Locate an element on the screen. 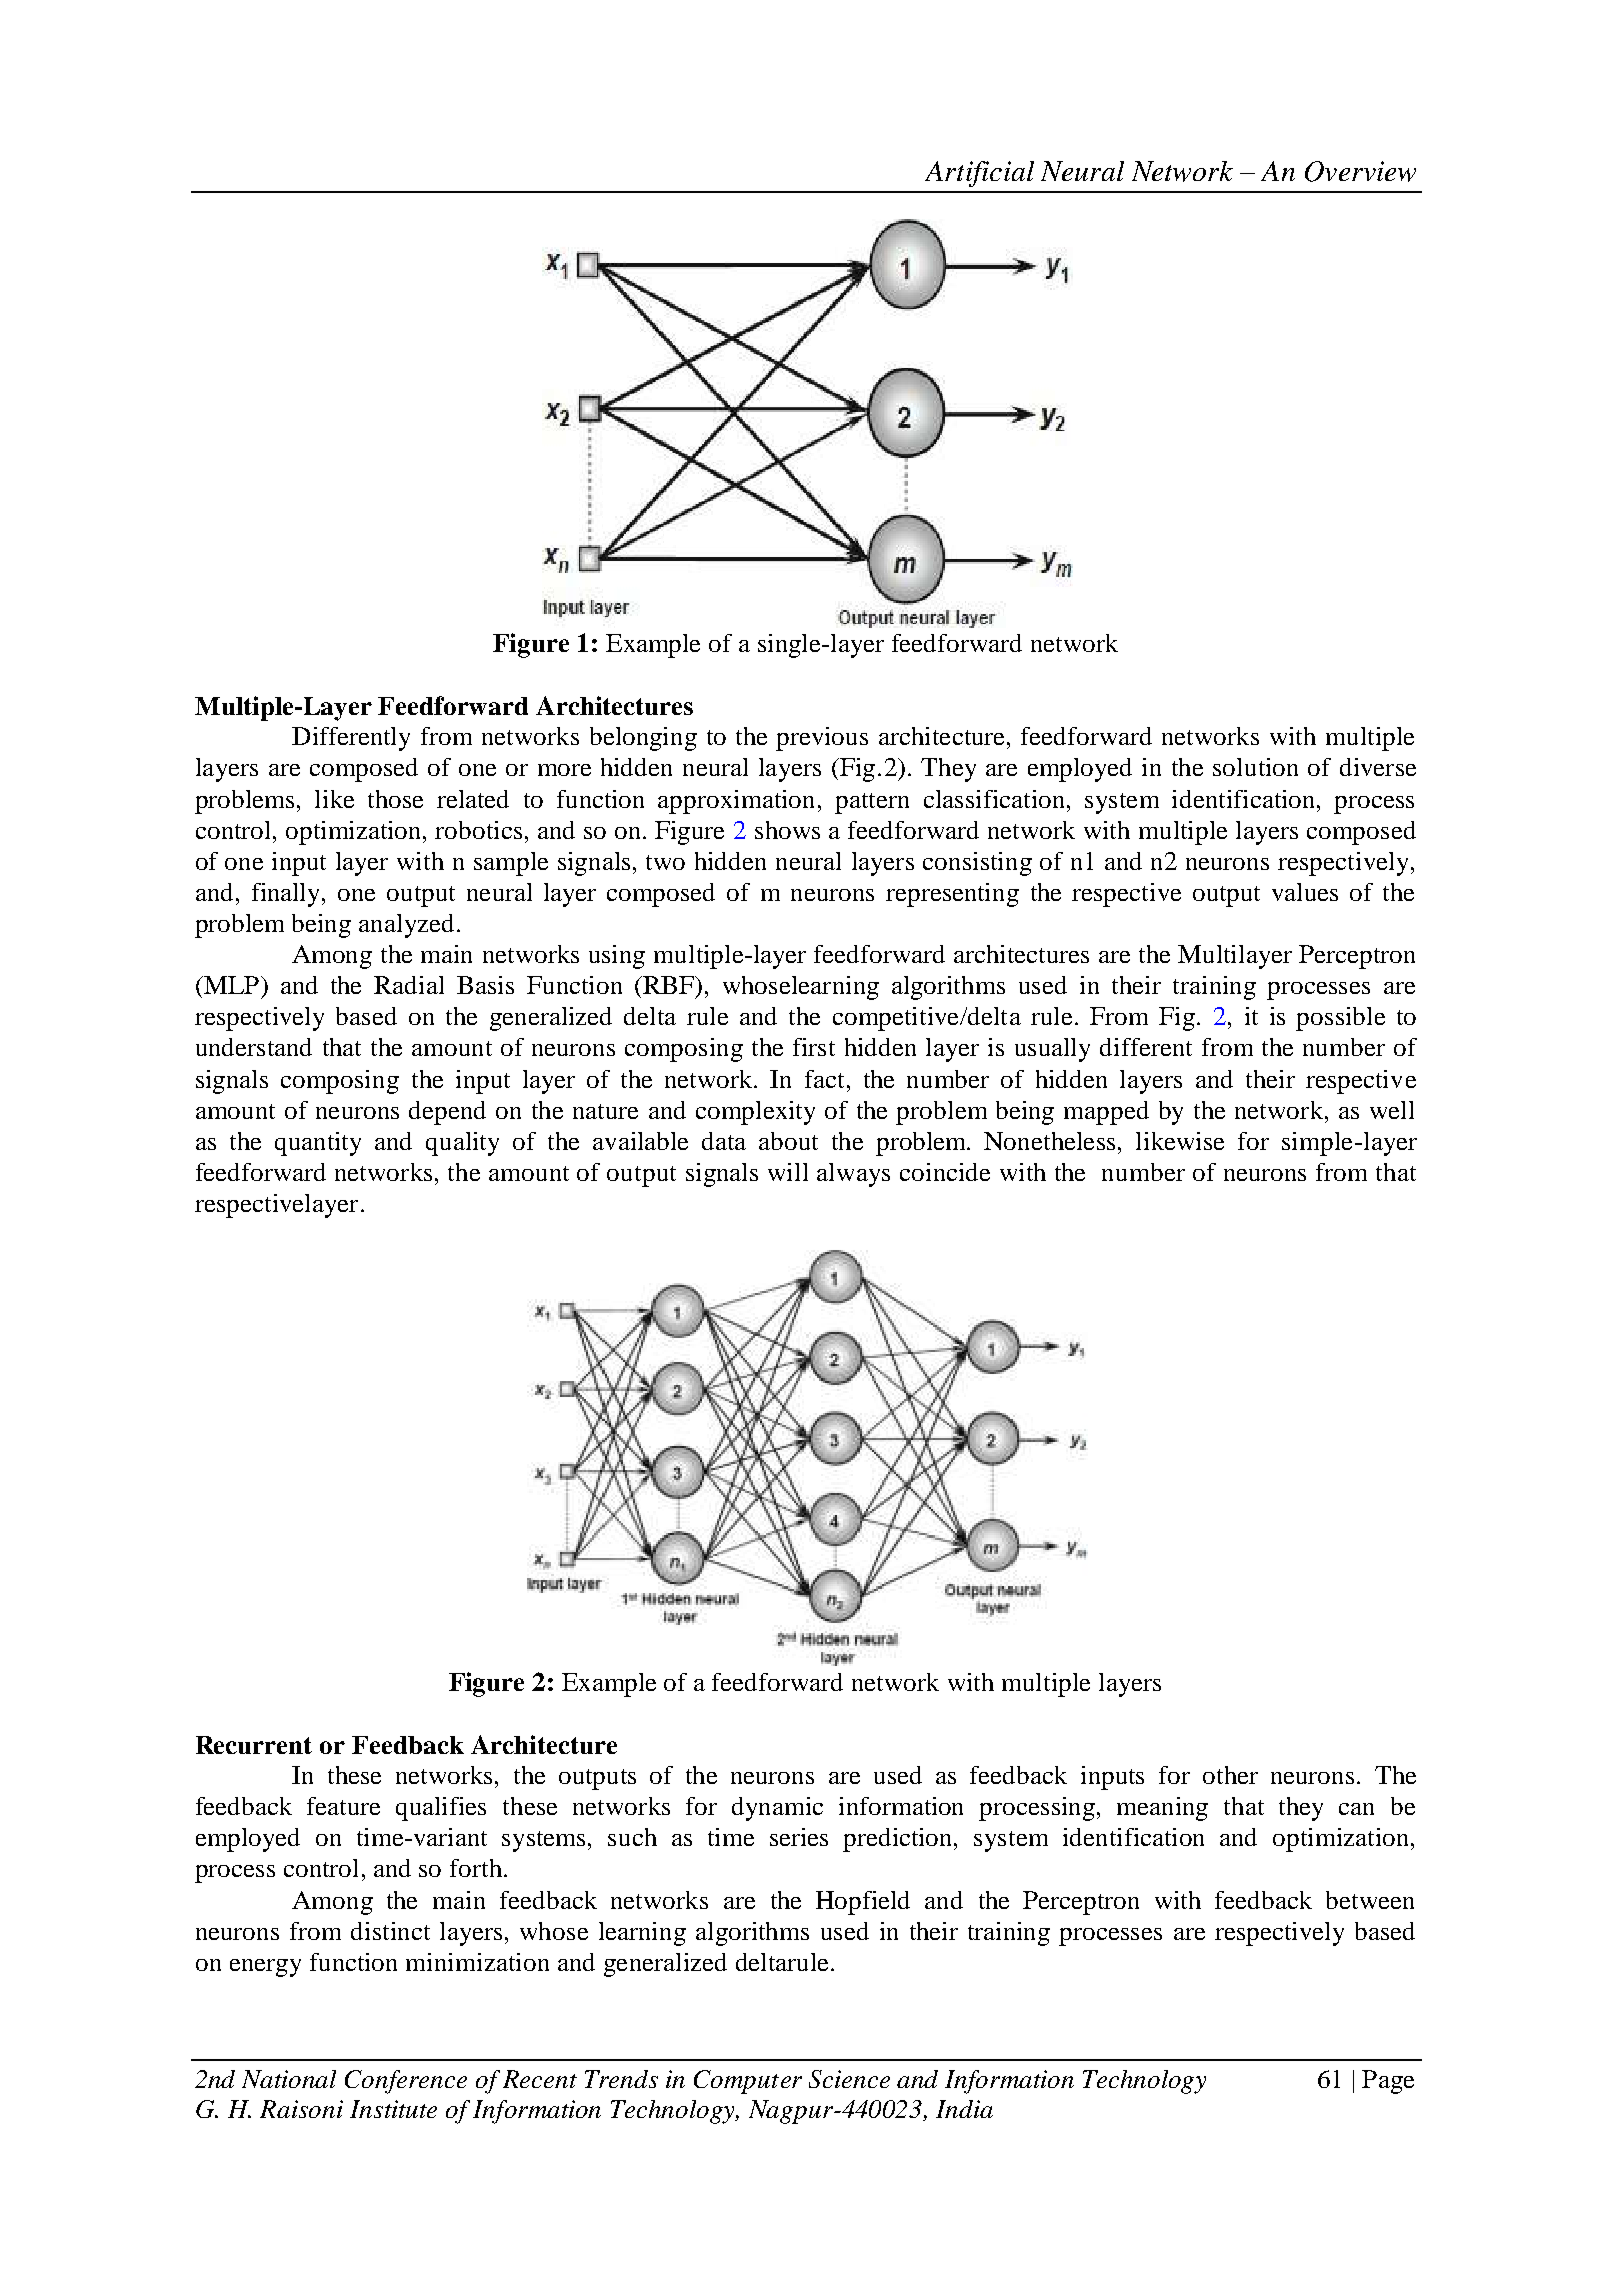 The image size is (1612, 2279). Overview is located at coordinates (1360, 171).
